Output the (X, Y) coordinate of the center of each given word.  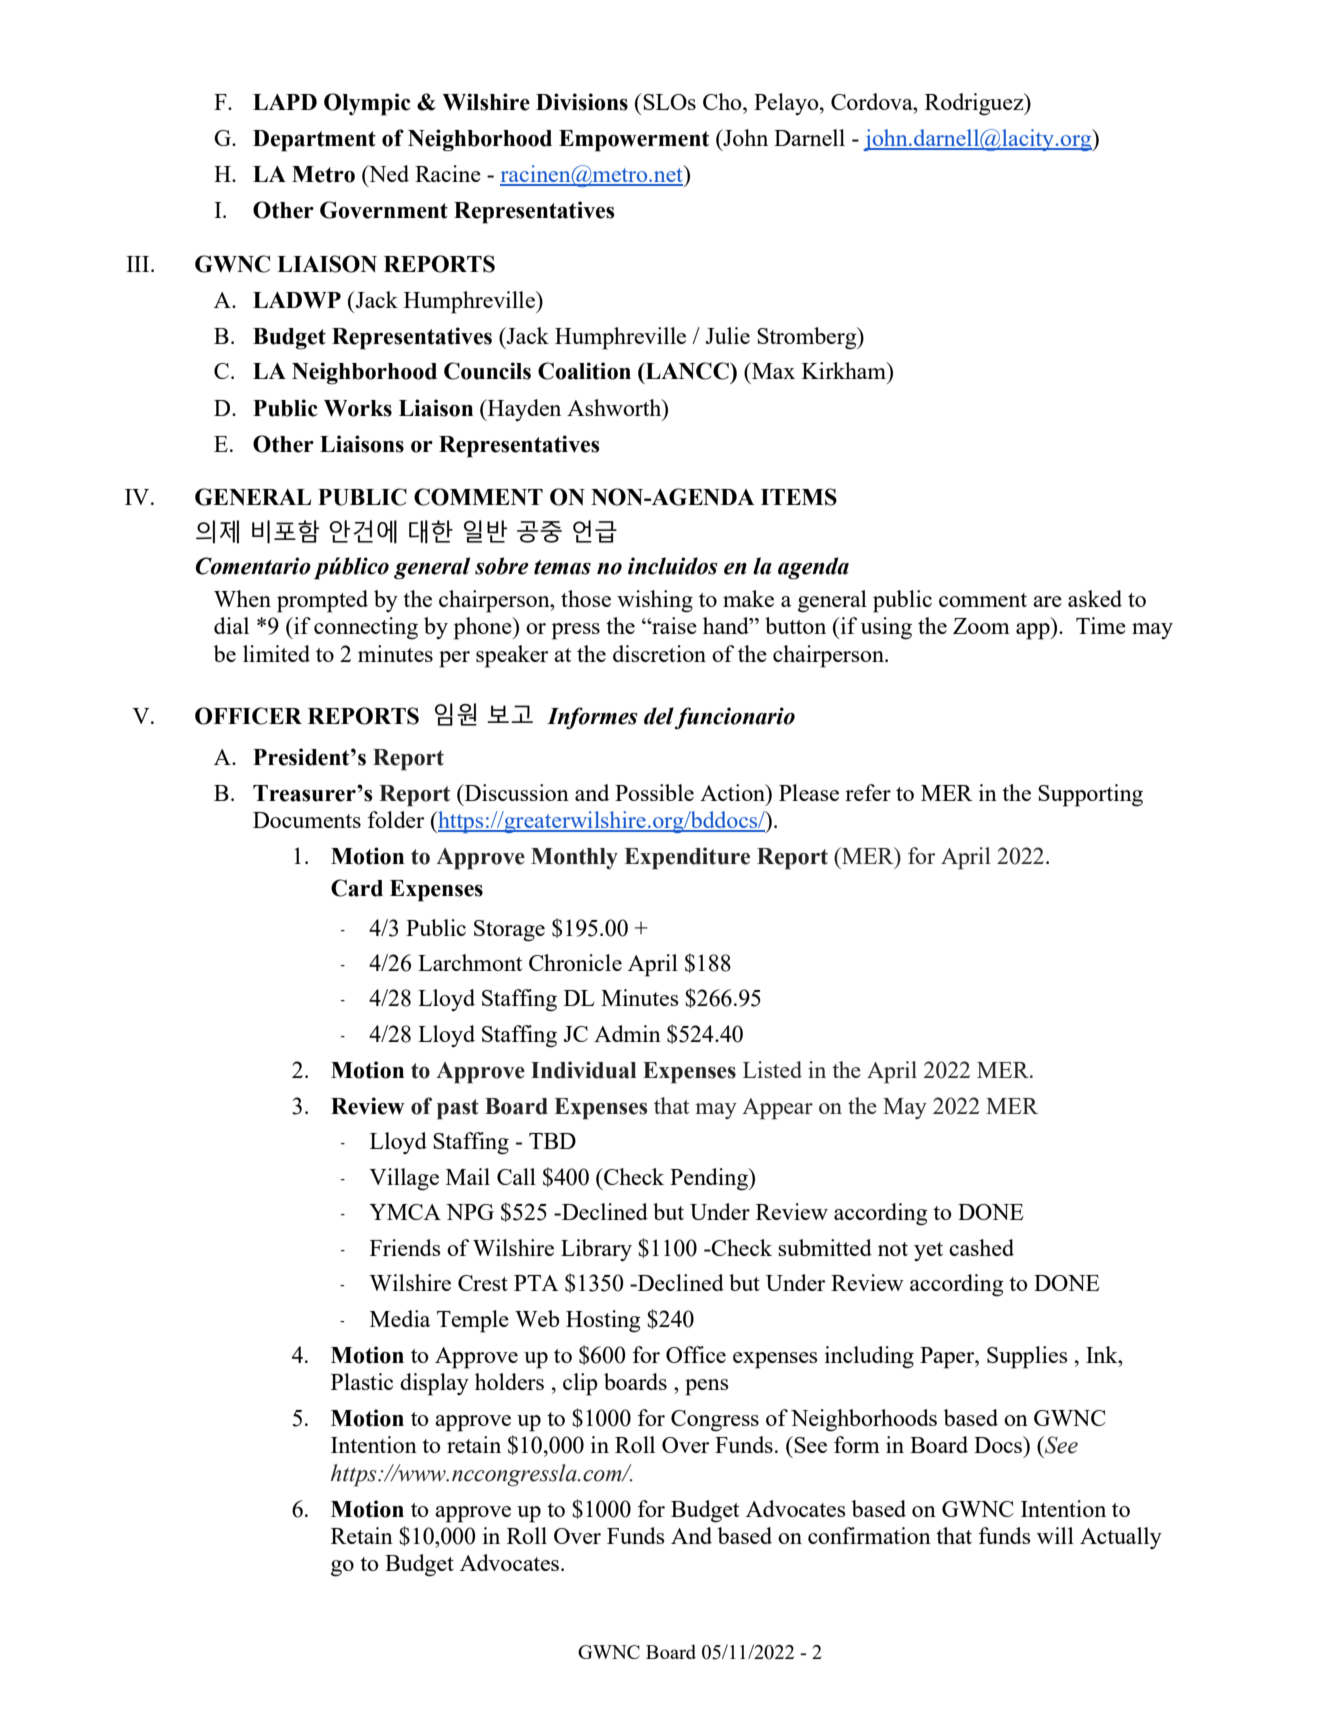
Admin (627, 1033)
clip (580, 1384)
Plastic (362, 1381)
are (1047, 601)
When (242, 598)
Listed (772, 1069)
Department (314, 141)
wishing (655, 601)
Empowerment (634, 141)
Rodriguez (975, 104)
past (458, 1109)
